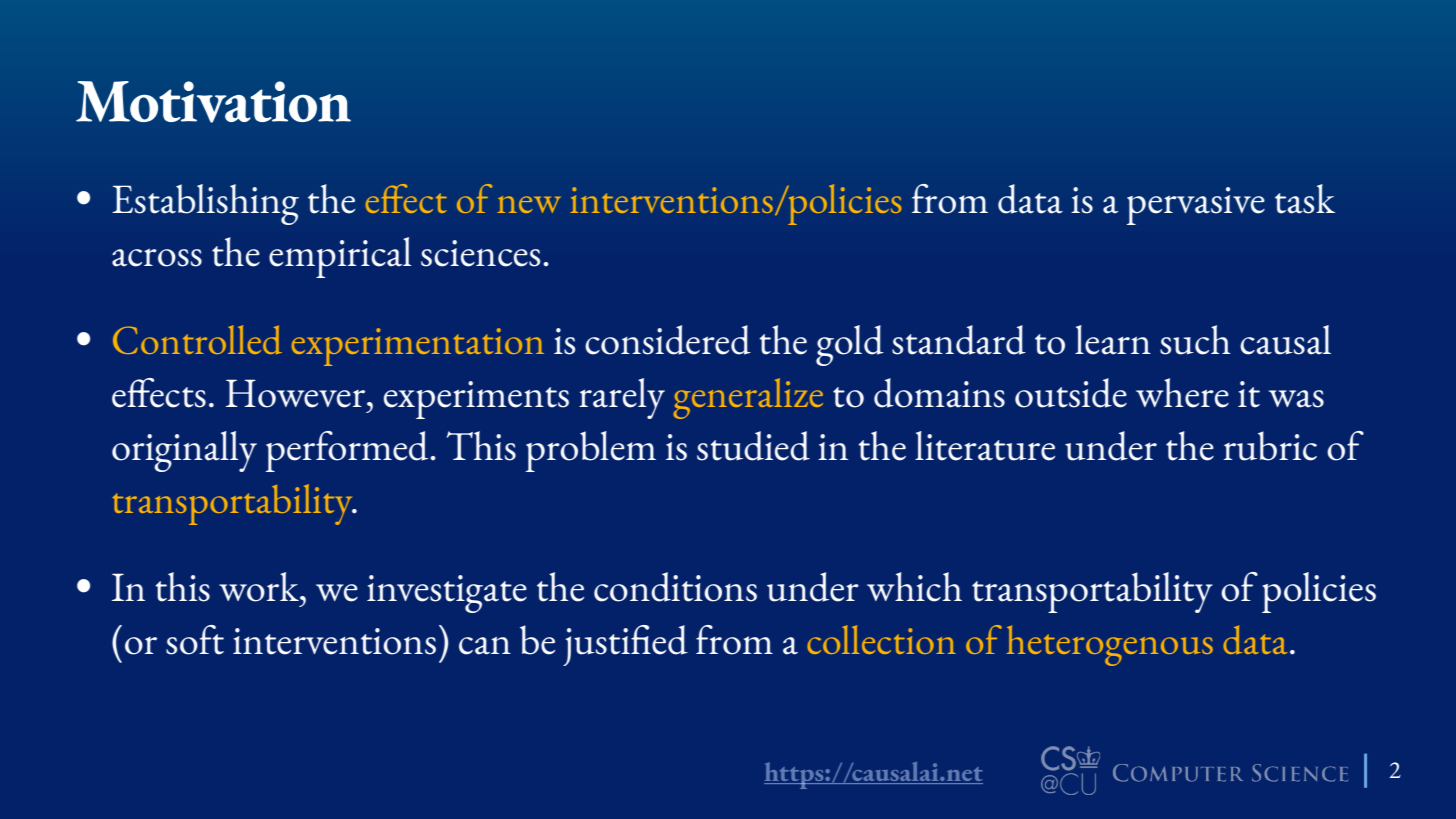  I want to click on soft, so click(195, 640).
